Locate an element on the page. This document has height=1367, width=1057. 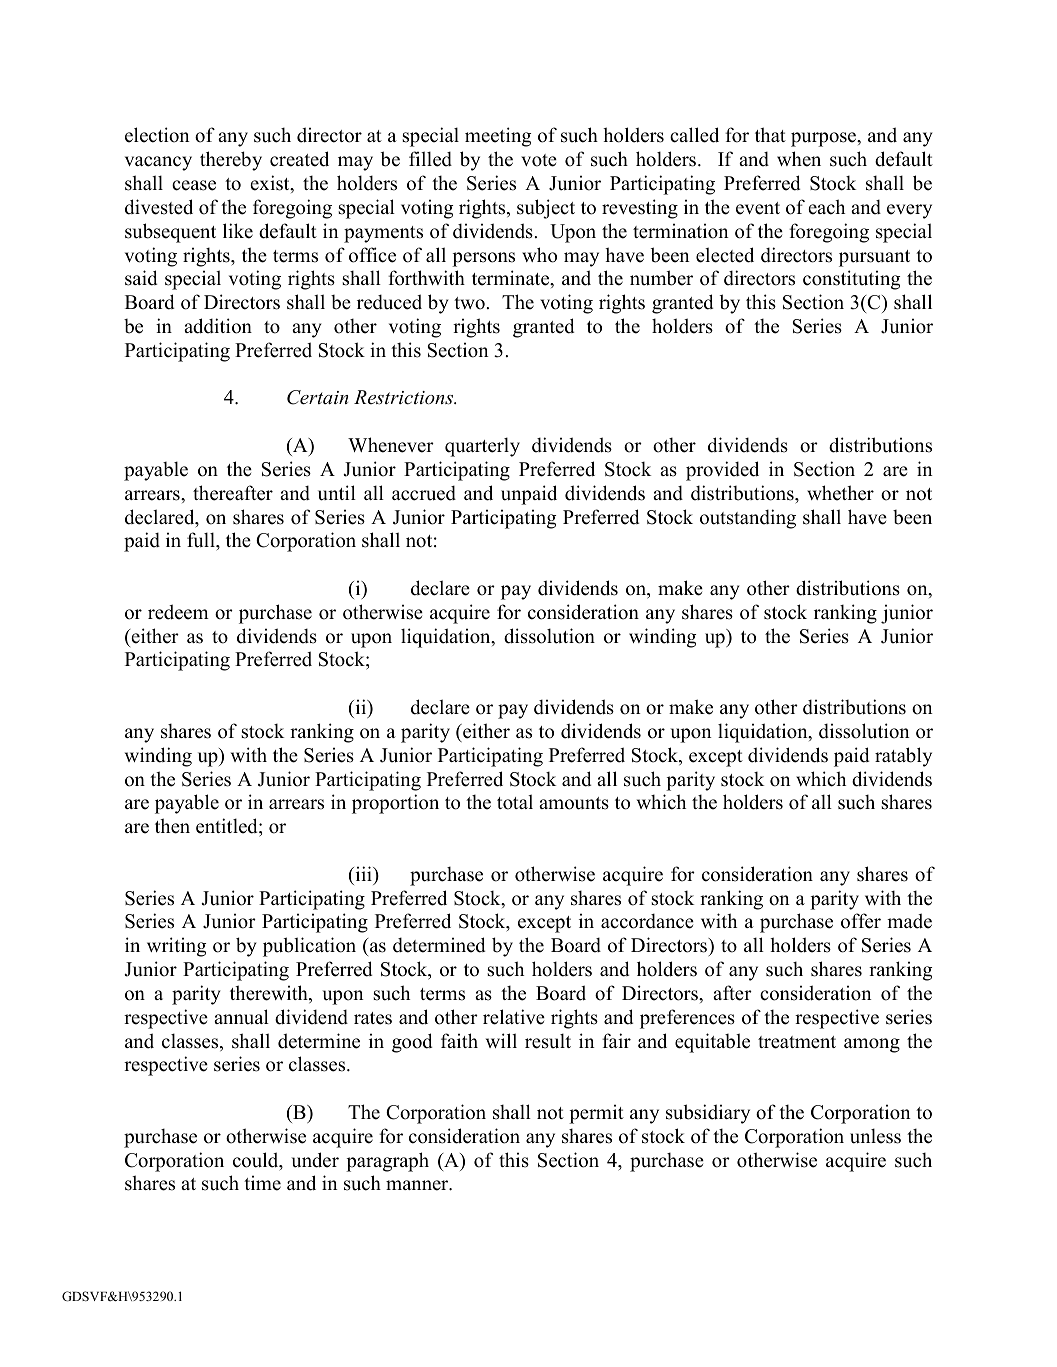
thereby is located at coordinates (231, 161).
